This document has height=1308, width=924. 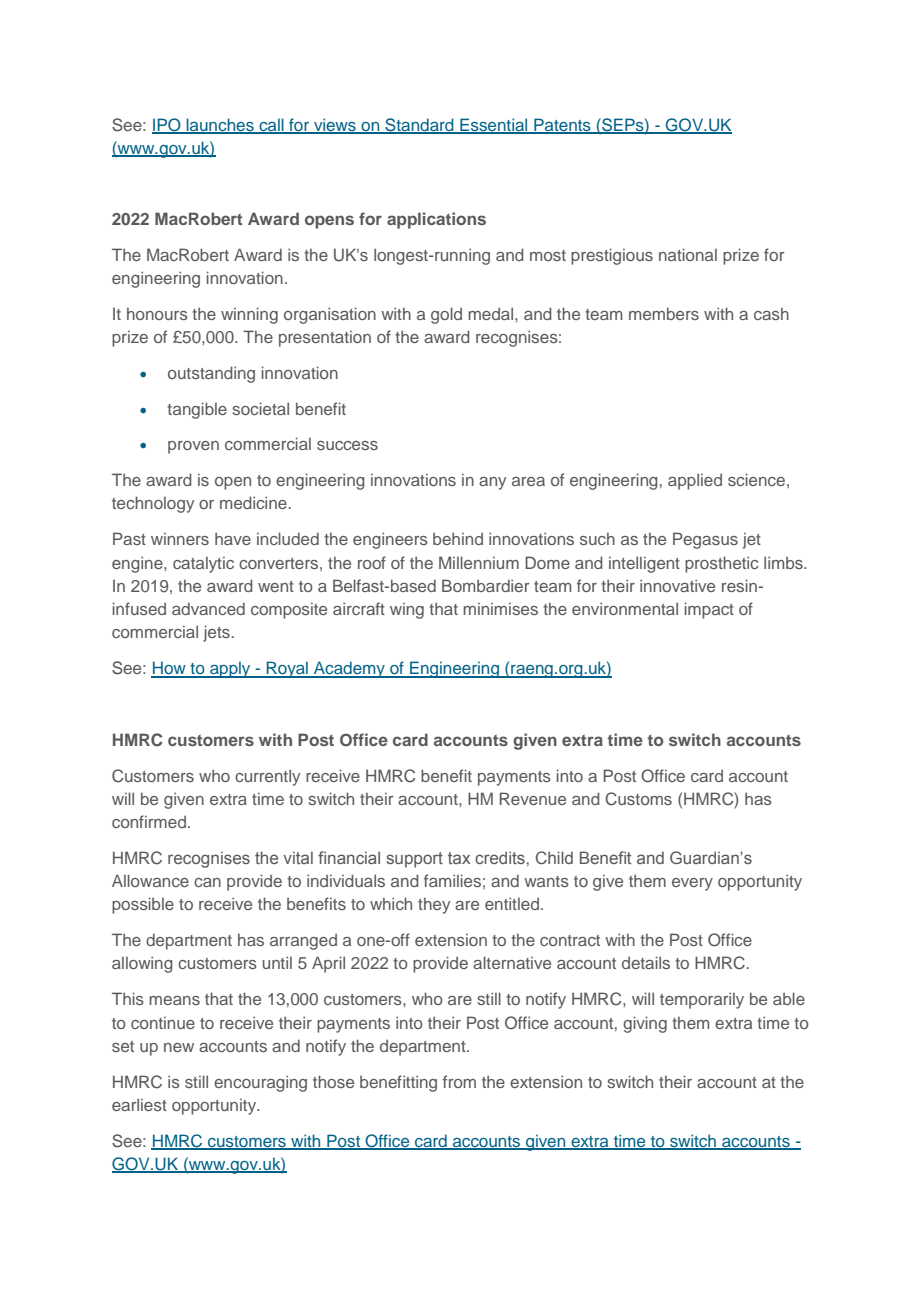 I want to click on tax, so click(x=459, y=858).
